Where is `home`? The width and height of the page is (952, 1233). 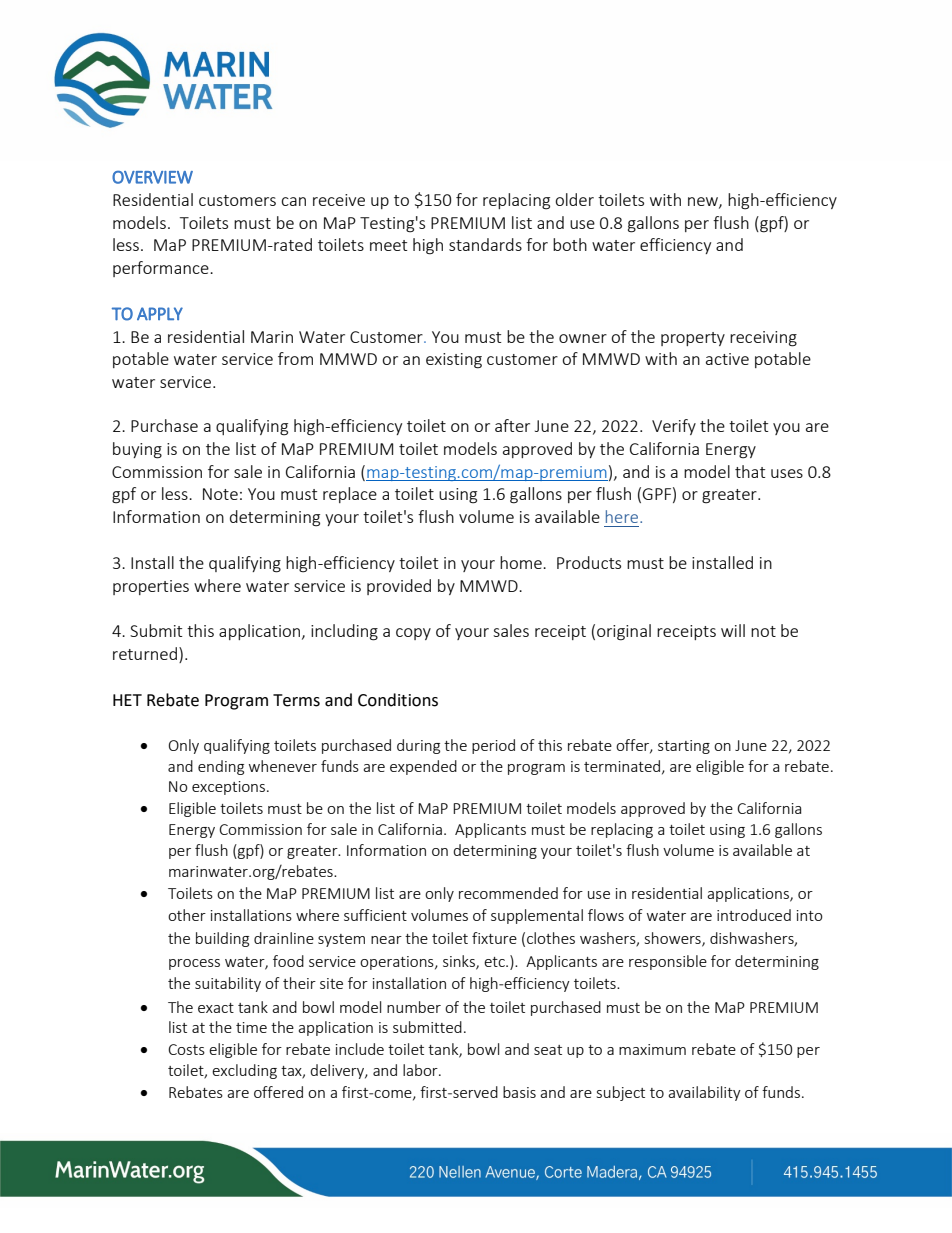 home is located at coordinates (522, 562).
